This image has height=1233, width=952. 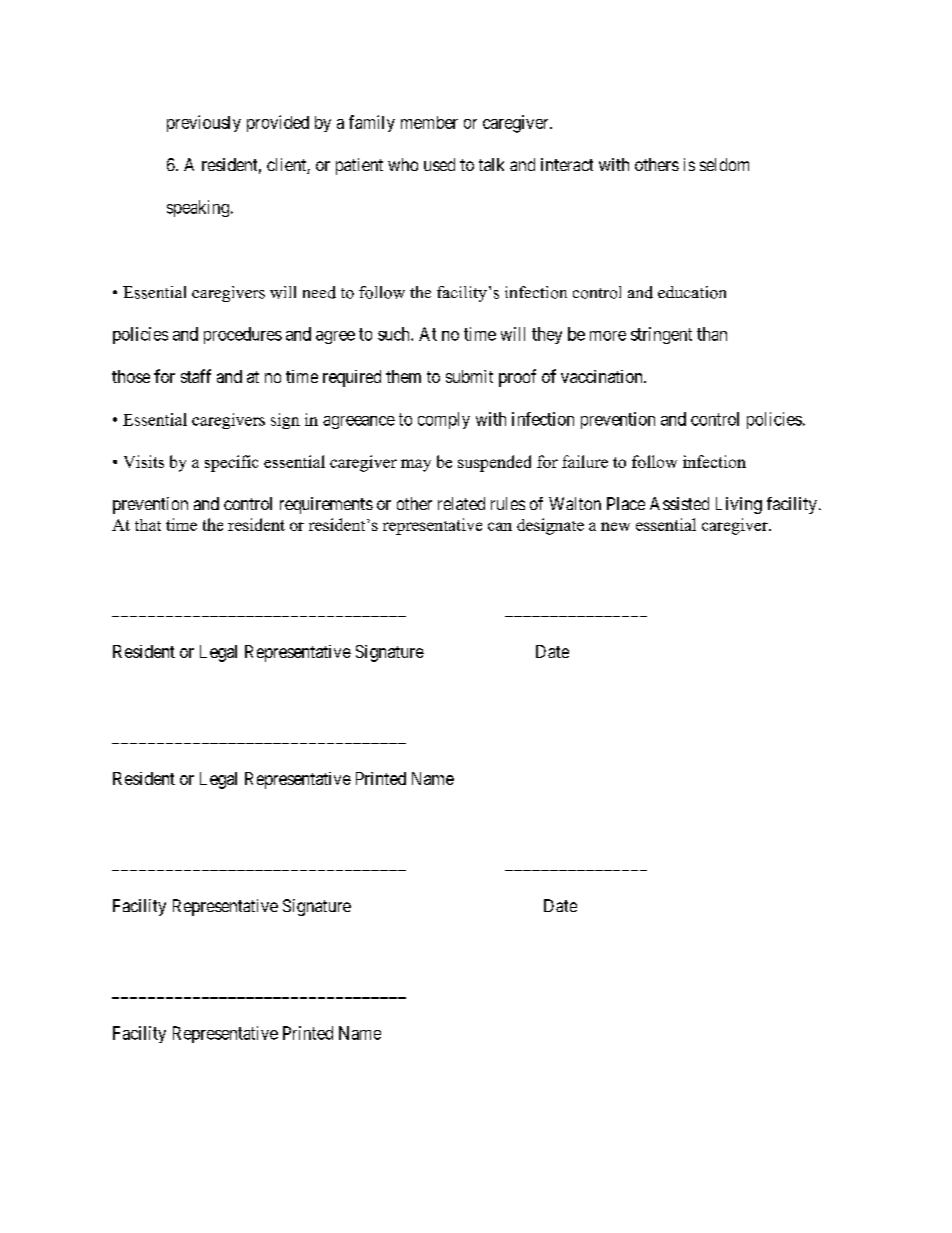 What do you see at coordinates (204, 123) in the image?
I see `previously` at bounding box center [204, 123].
